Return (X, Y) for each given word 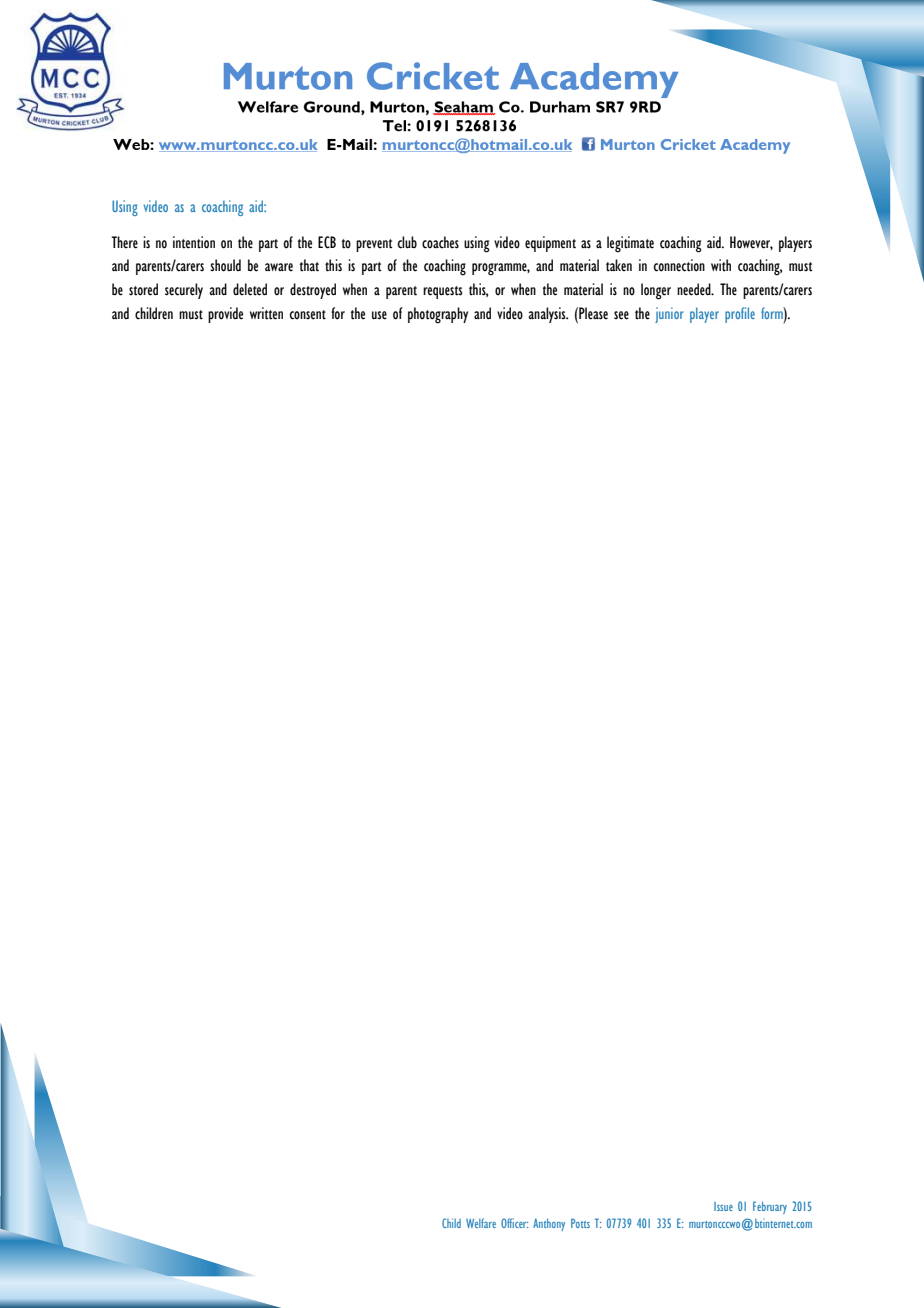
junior (669, 315)
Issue (723, 1206)
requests (442, 292)
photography (438, 315)
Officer (514, 1223)
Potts (580, 1223)
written (266, 313)
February (770, 1207)
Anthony (549, 1225)
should (225, 265)
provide (225, 315)
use (379, 315)
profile (740, 315)
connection (679, 265)
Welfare (481, 1223)
